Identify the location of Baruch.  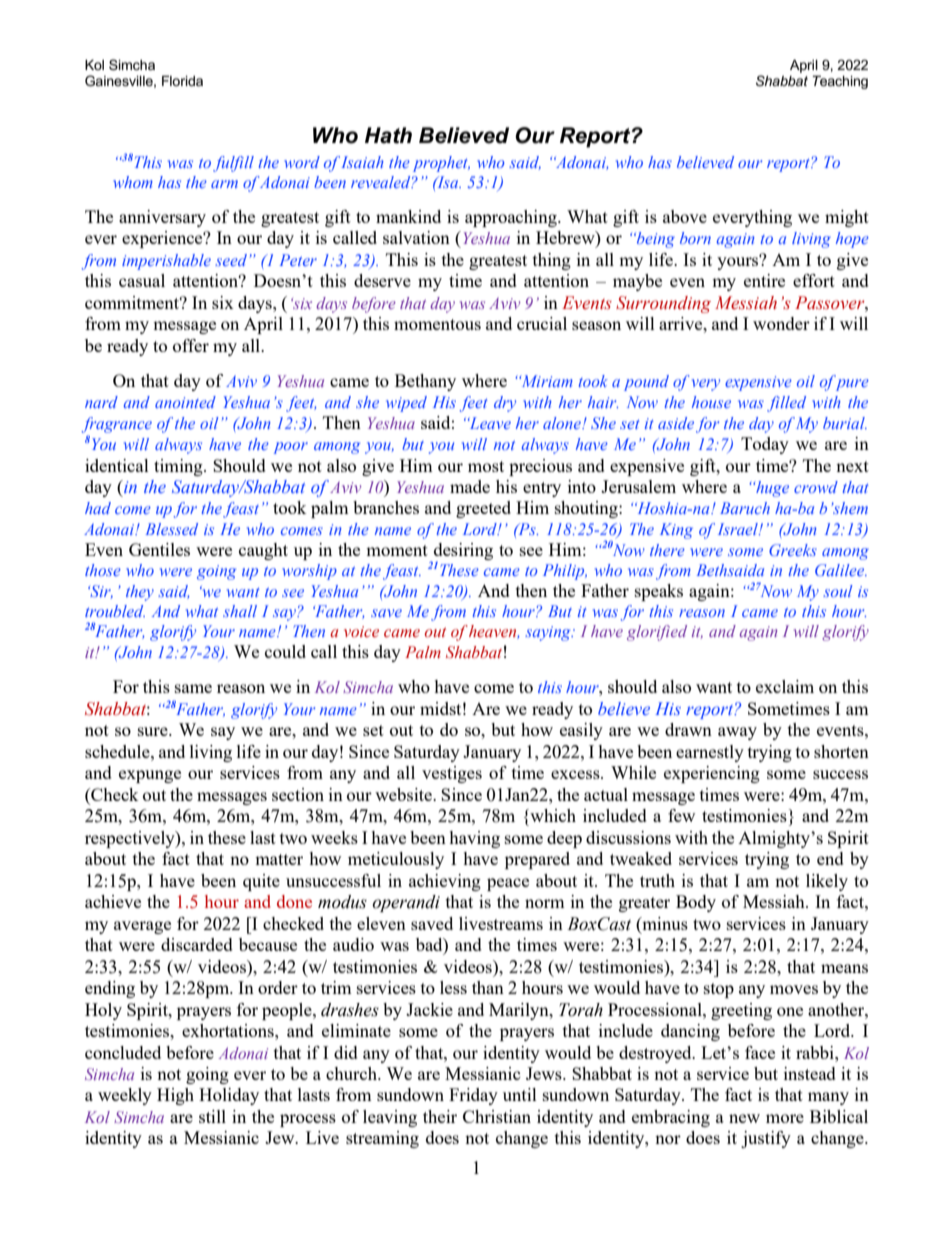
(745, 508).
